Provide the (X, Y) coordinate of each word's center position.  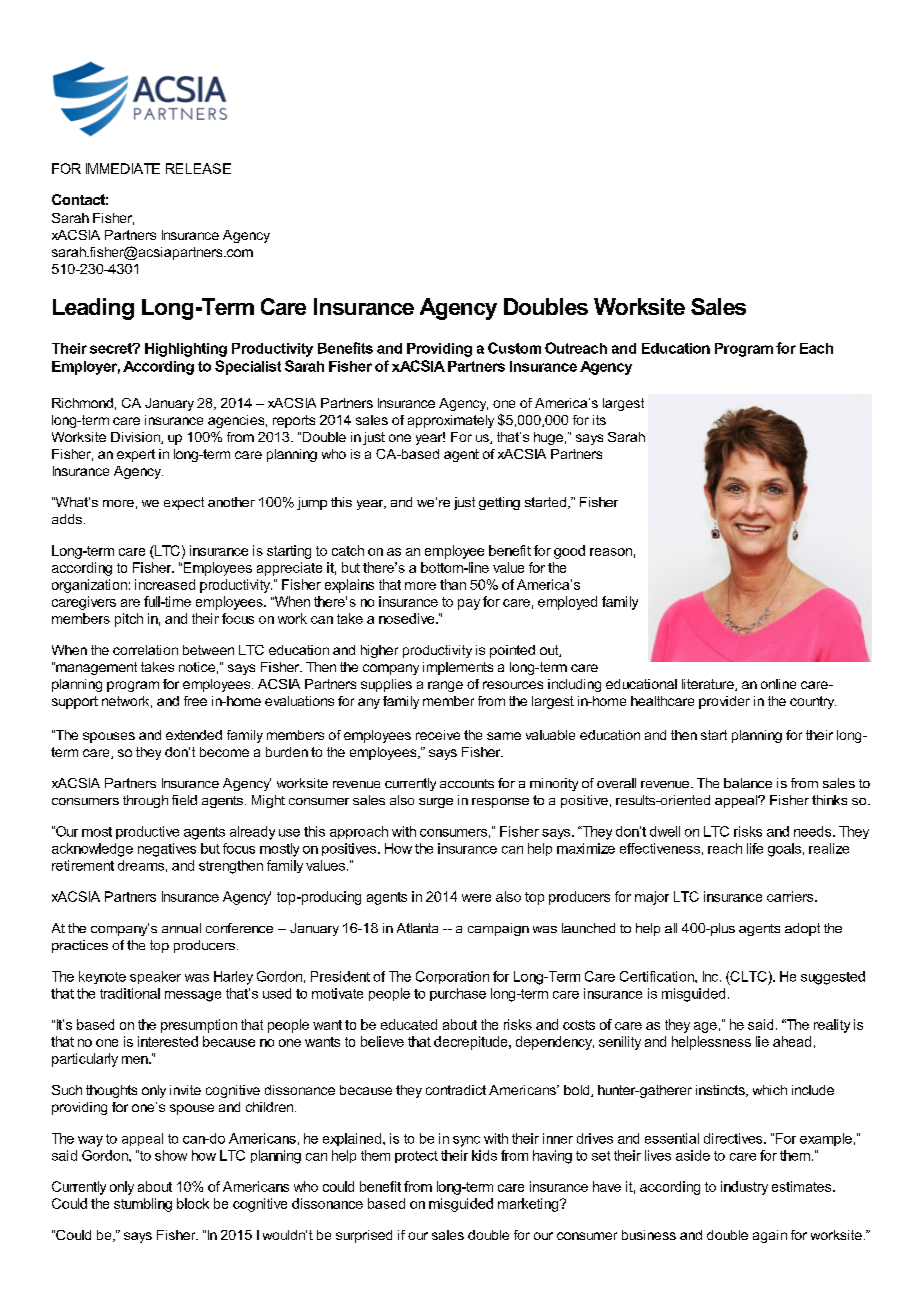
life (755, 848)
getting (499, 503)
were (476, 898)
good (569, 552)
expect (184, 503)
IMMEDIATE (123, 168)
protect (416, 1157)
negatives (167, 850)
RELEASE (198, 168)
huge (548, 438)
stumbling (143, 1205)
